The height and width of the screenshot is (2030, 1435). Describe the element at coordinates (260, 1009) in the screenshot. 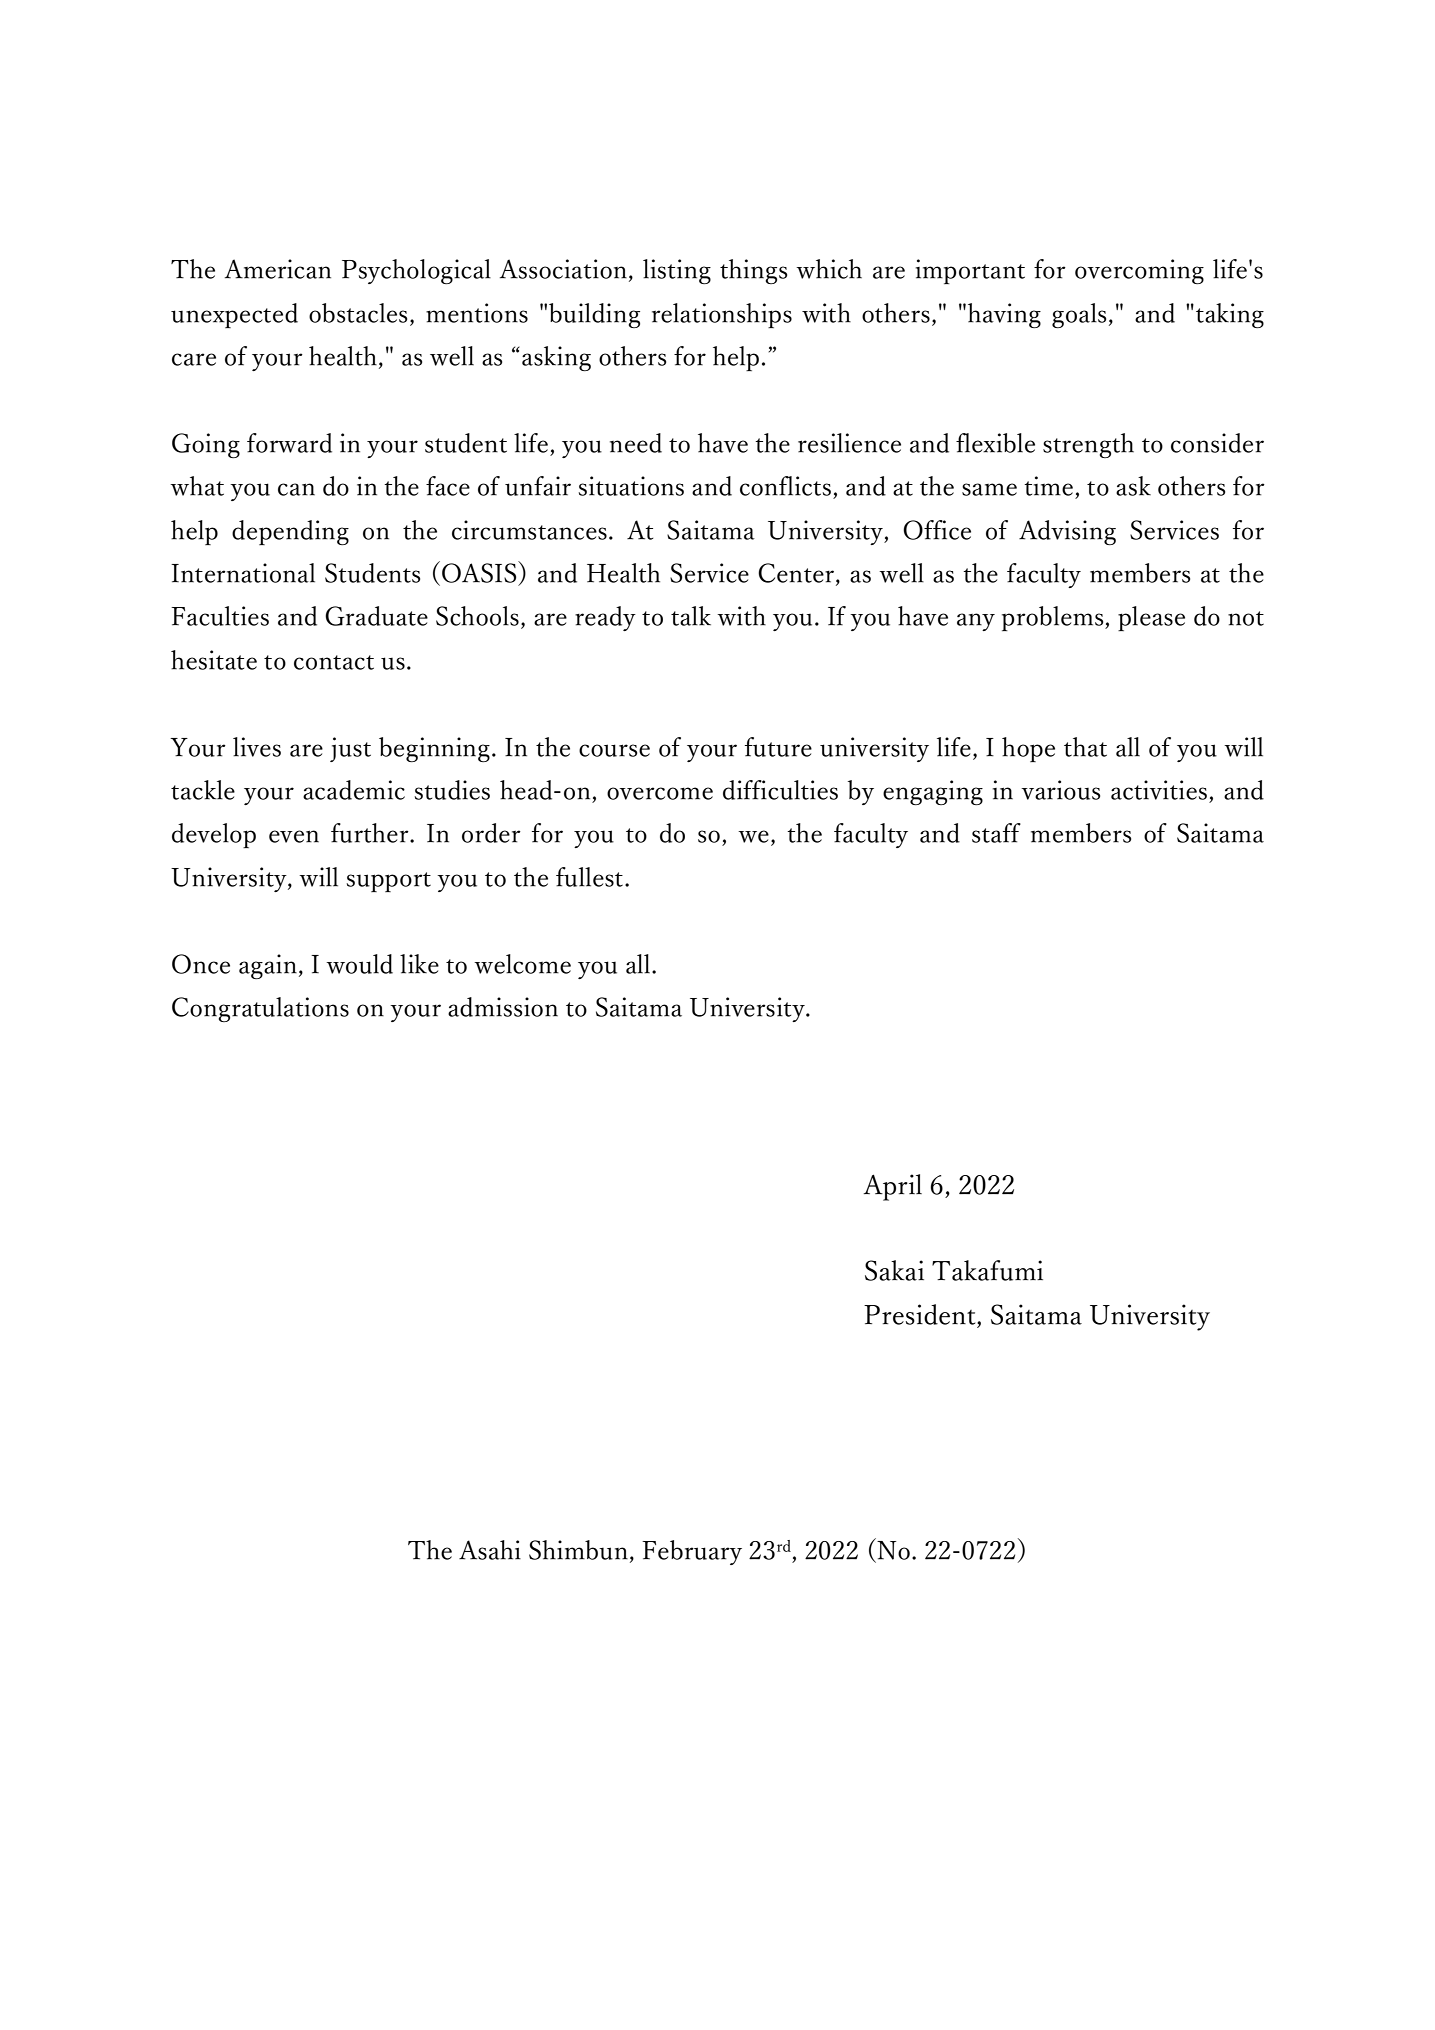

I see `Congratulations` at that location.
